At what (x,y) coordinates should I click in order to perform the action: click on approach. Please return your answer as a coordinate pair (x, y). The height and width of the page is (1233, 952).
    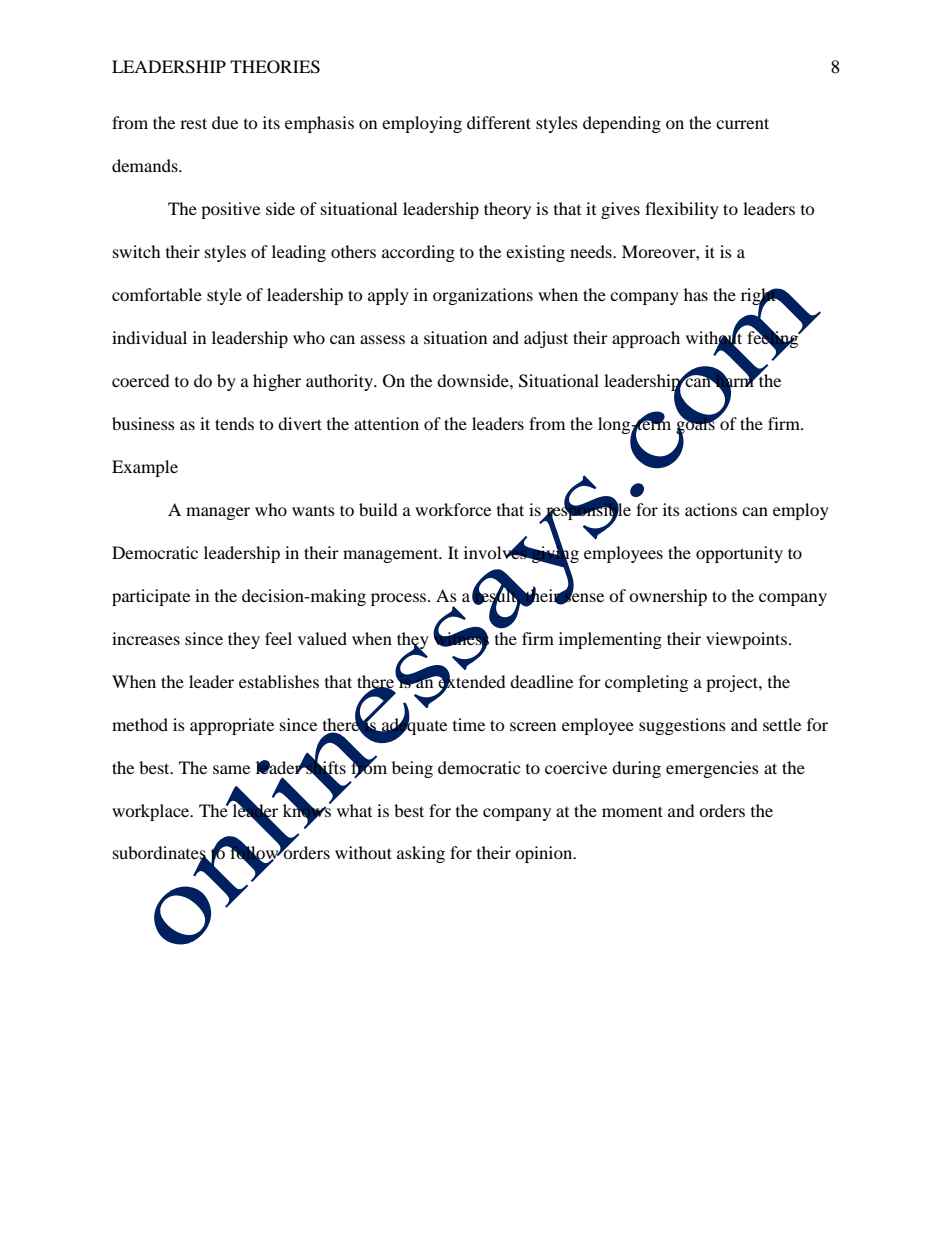
    Looking at the image, I should click on (646, 339).
